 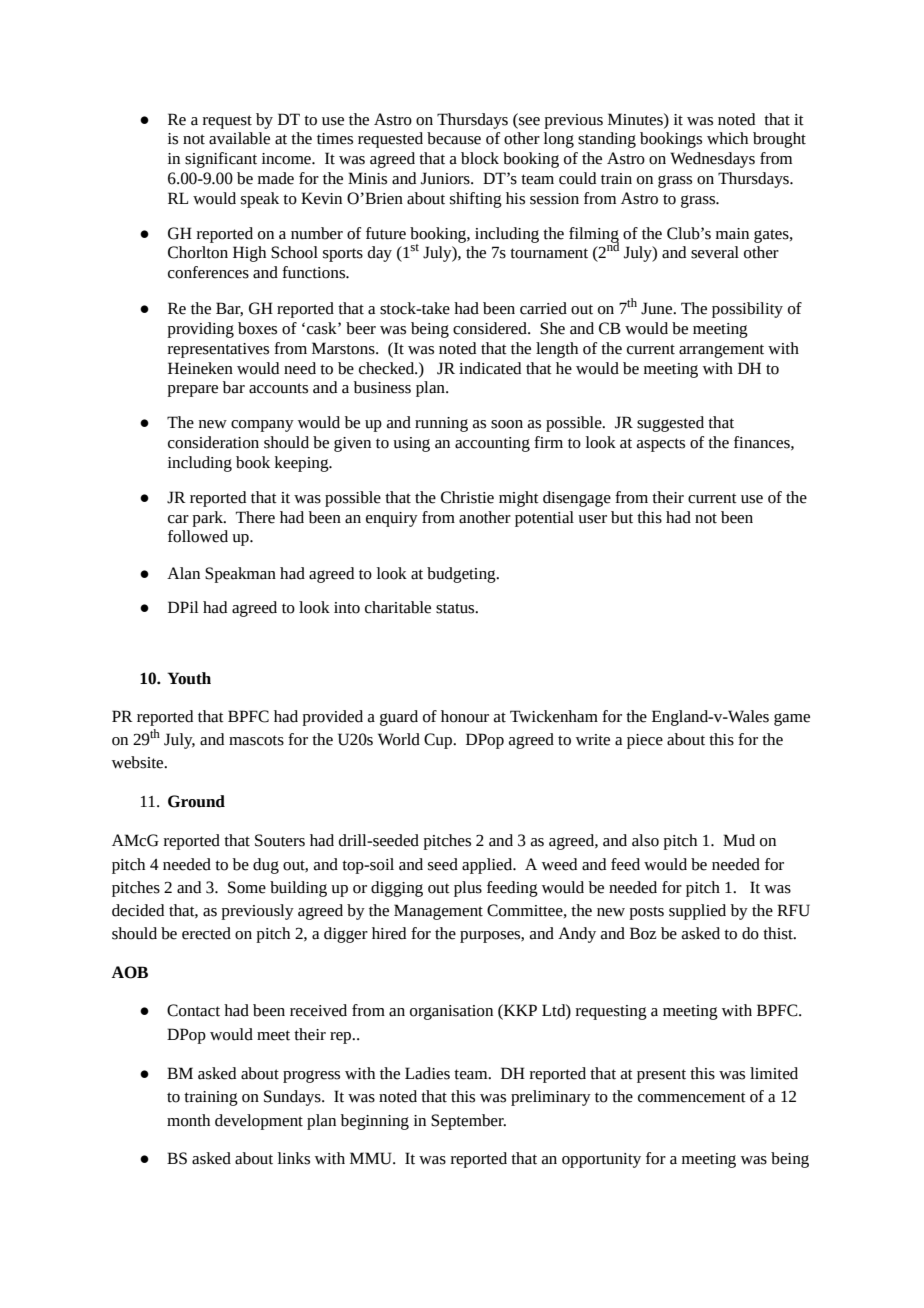 What do you see at coordinates (712, 160) in the document?
I see `Wednesdays` at bounding box center [712, 160].
